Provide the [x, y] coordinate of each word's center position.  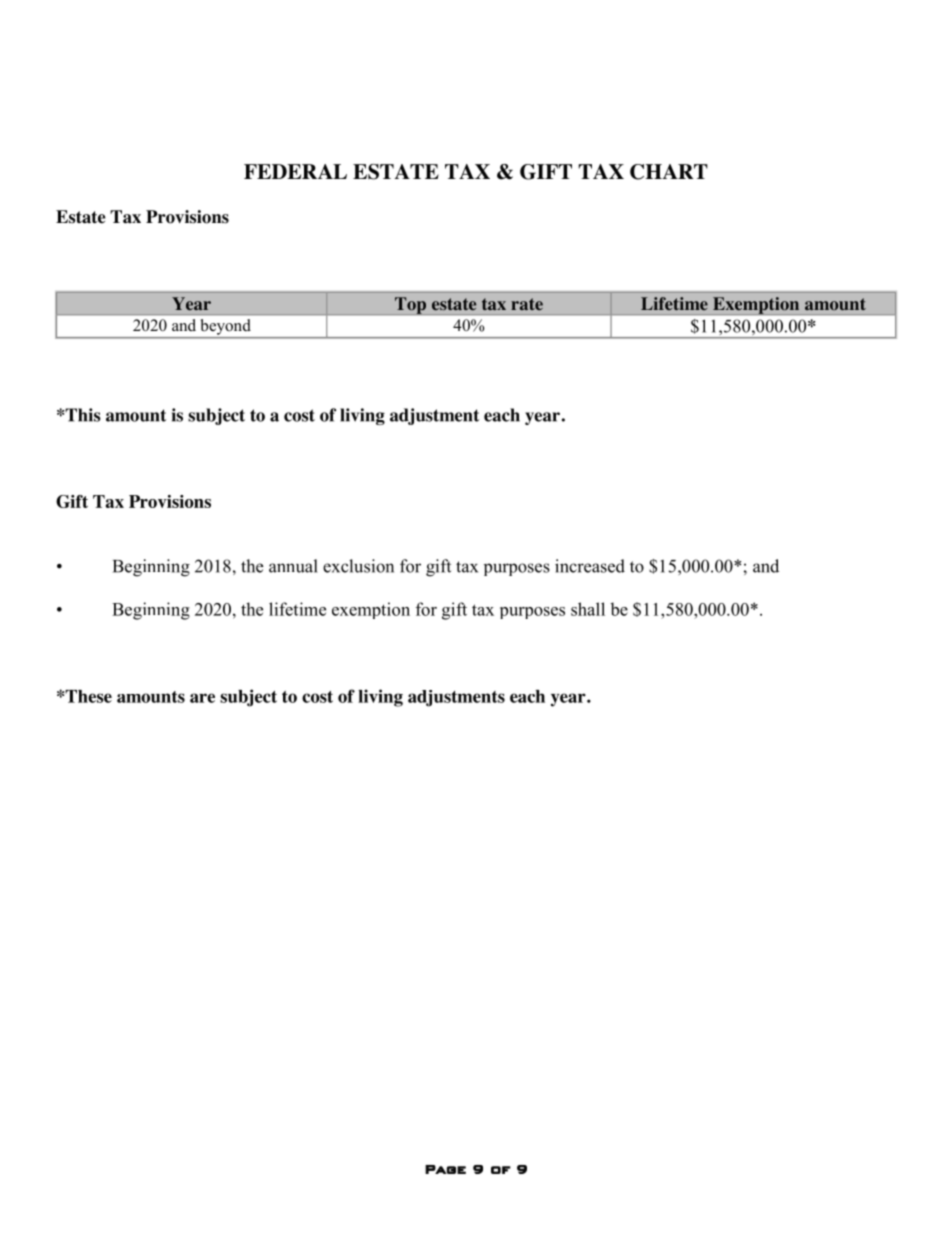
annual [293, 566]
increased [590, 566]
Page [445, 1169]
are [202, 698]
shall [588, 609]
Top [411, 306]
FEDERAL [295, 171]
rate [527, 304]
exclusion [358, 566]
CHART [669, 172]
